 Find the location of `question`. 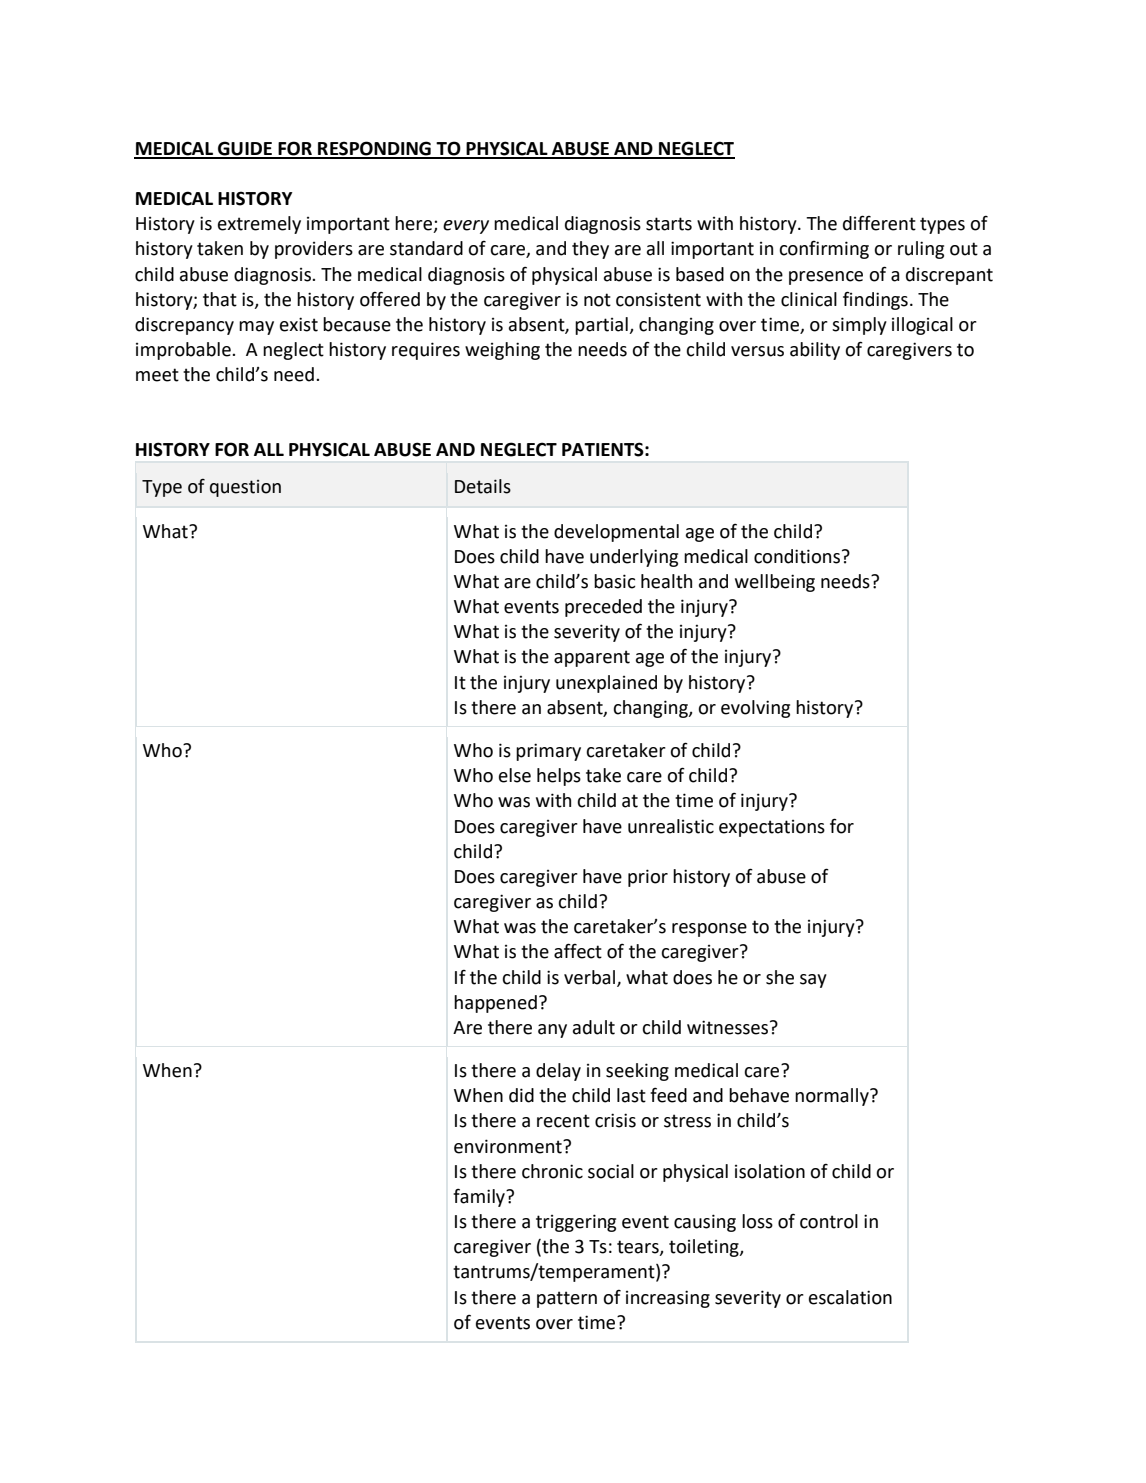

question is located at coordinates (245, 488).
